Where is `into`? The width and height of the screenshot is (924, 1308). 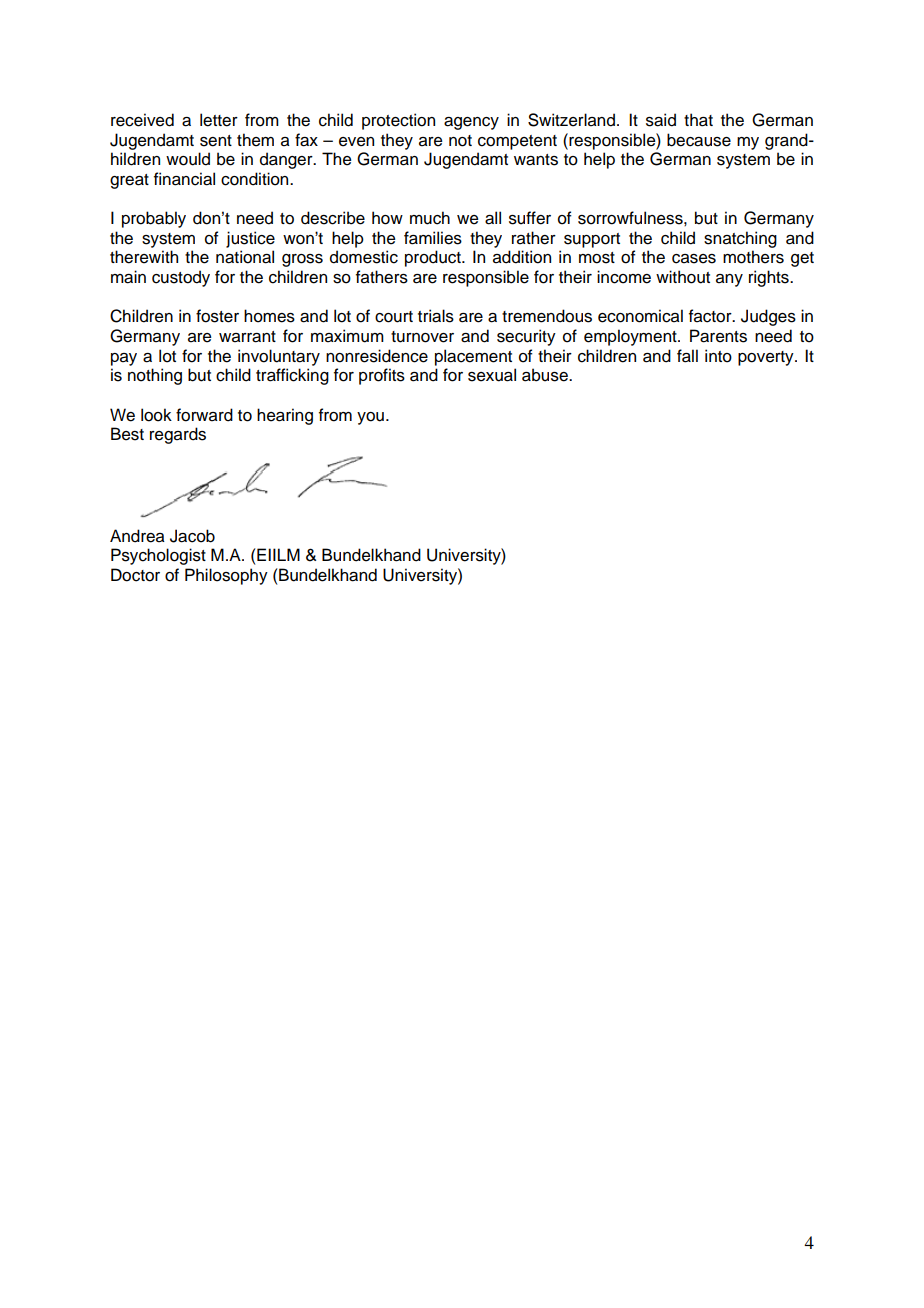 into is located at coordinates (718, 356).
